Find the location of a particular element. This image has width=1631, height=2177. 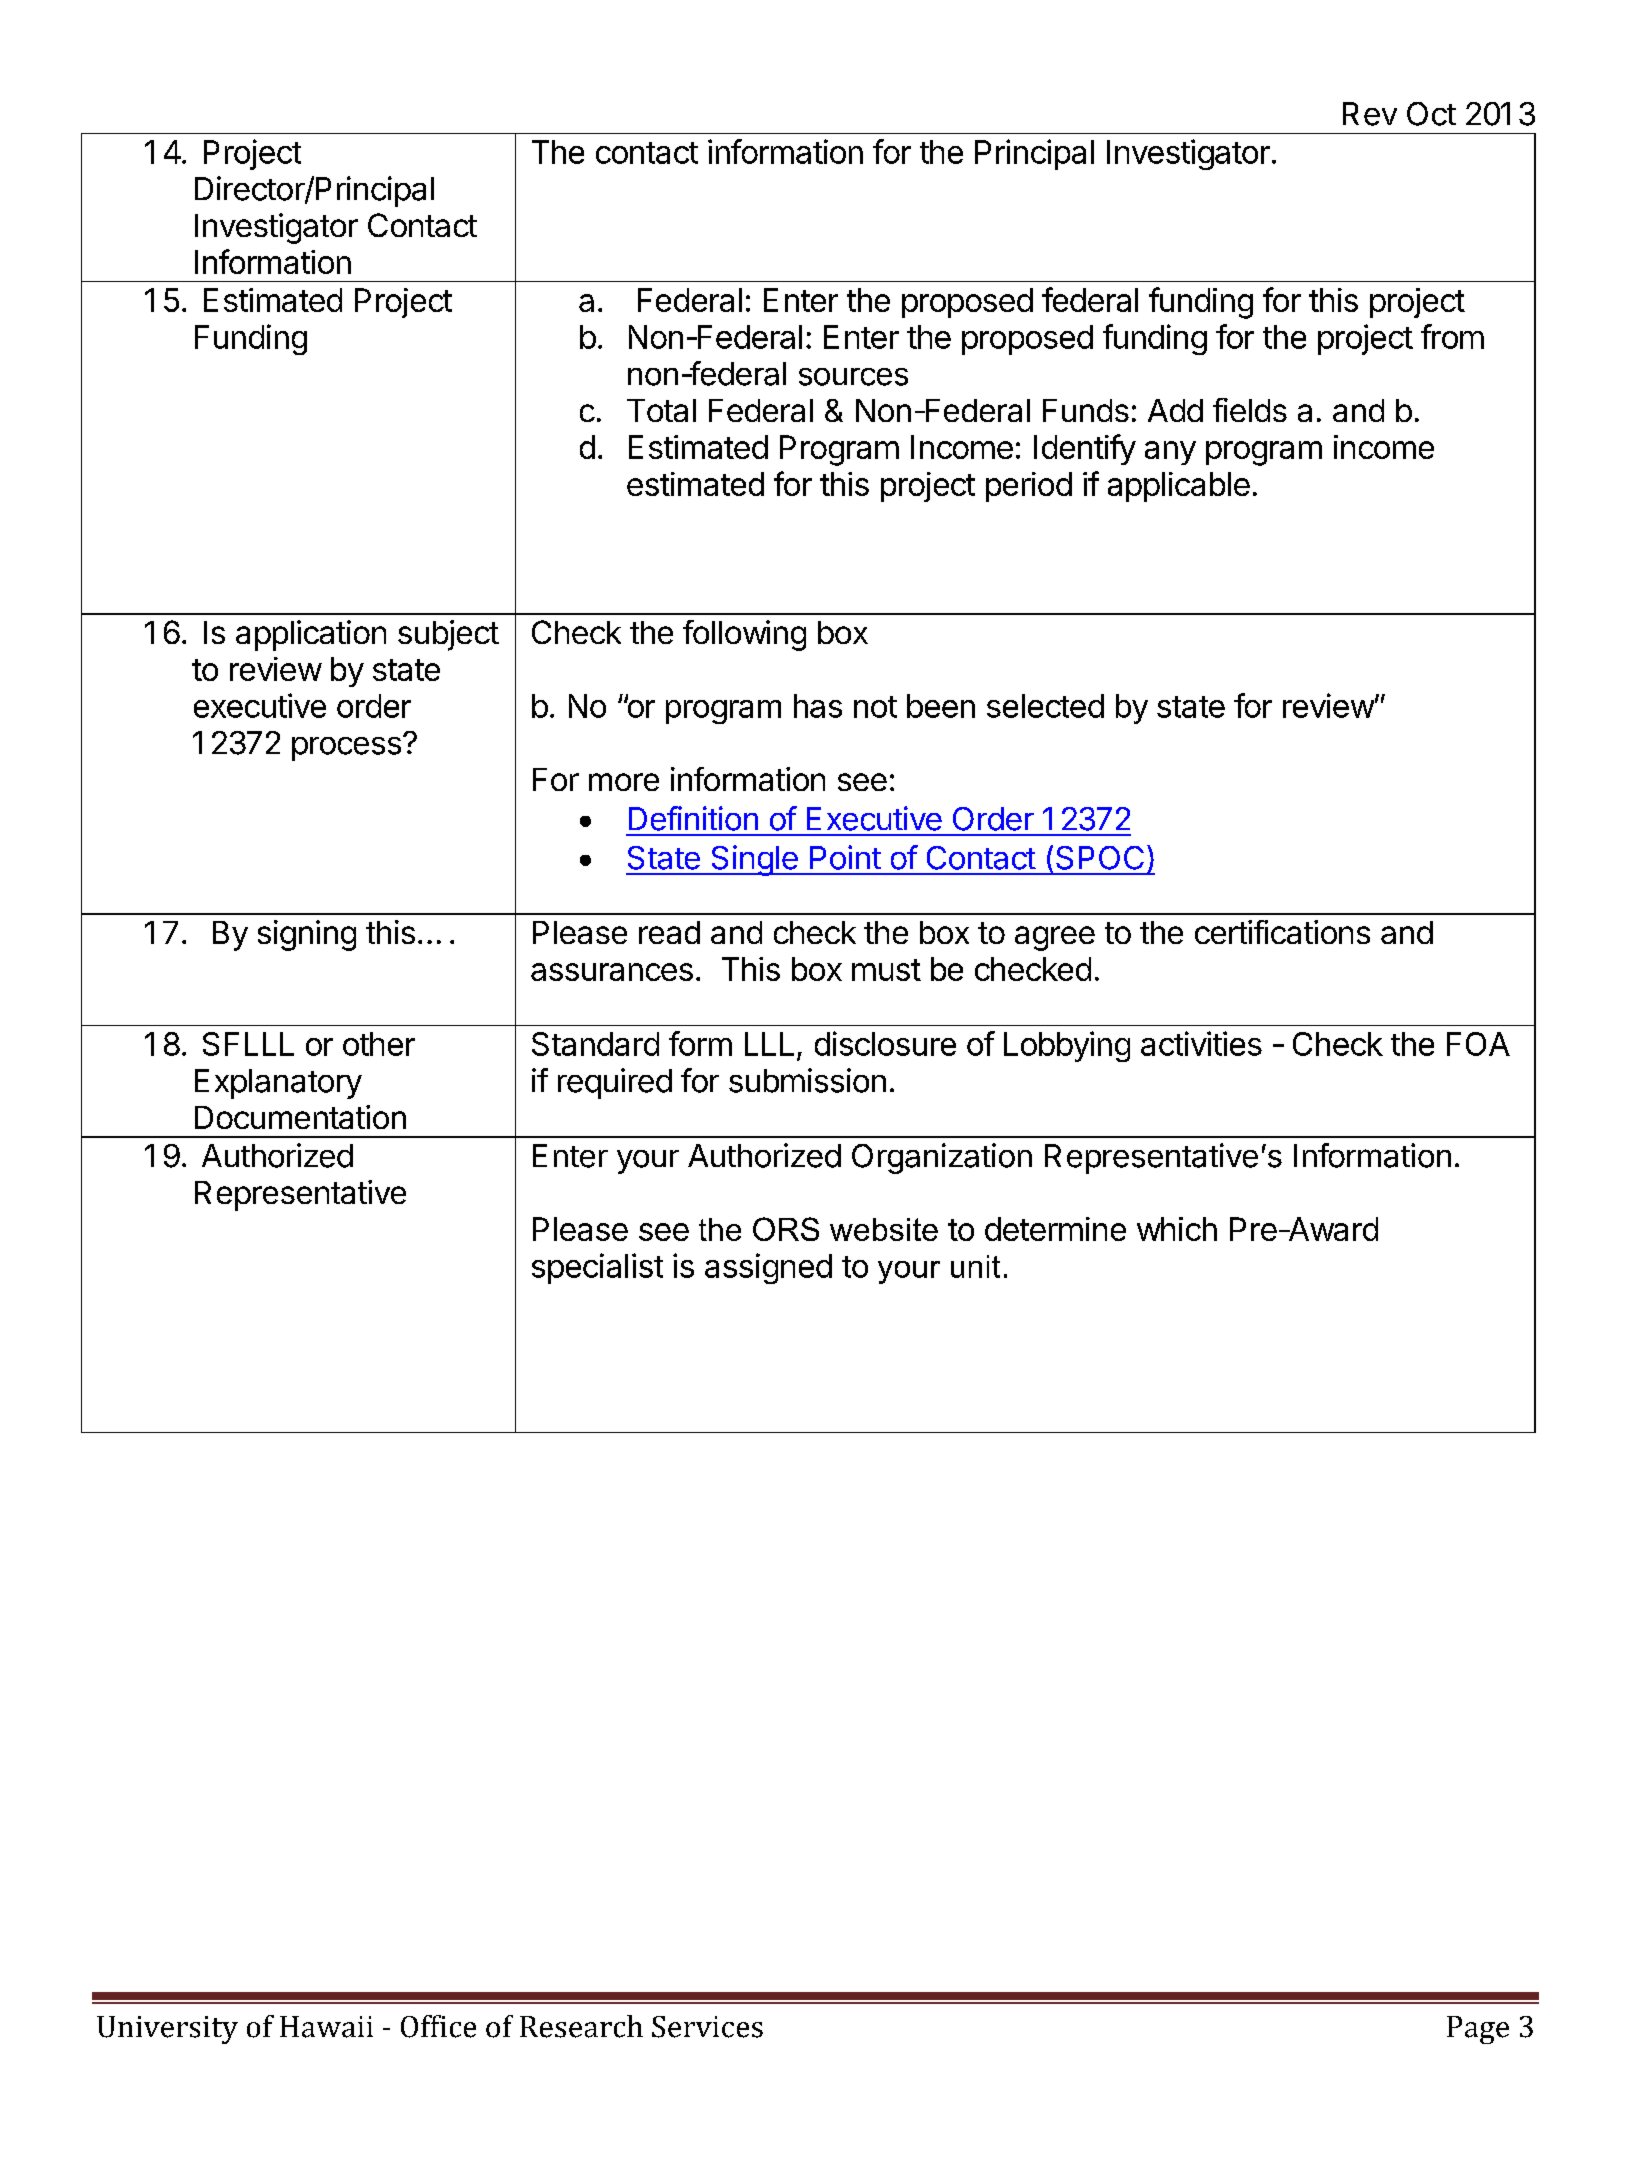

Total is located at coordinates (661, 410).
